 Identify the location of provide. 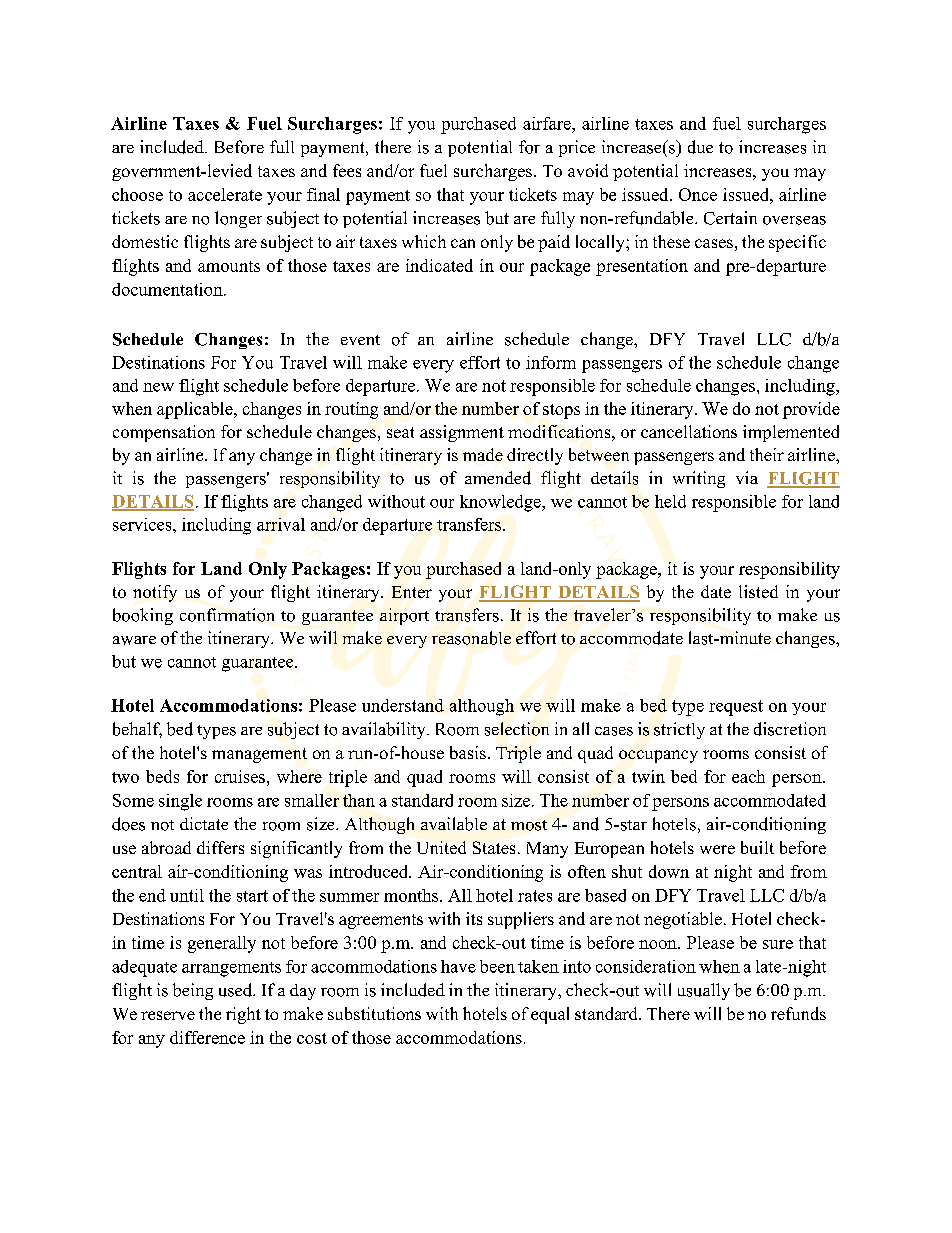
(811, 410).
